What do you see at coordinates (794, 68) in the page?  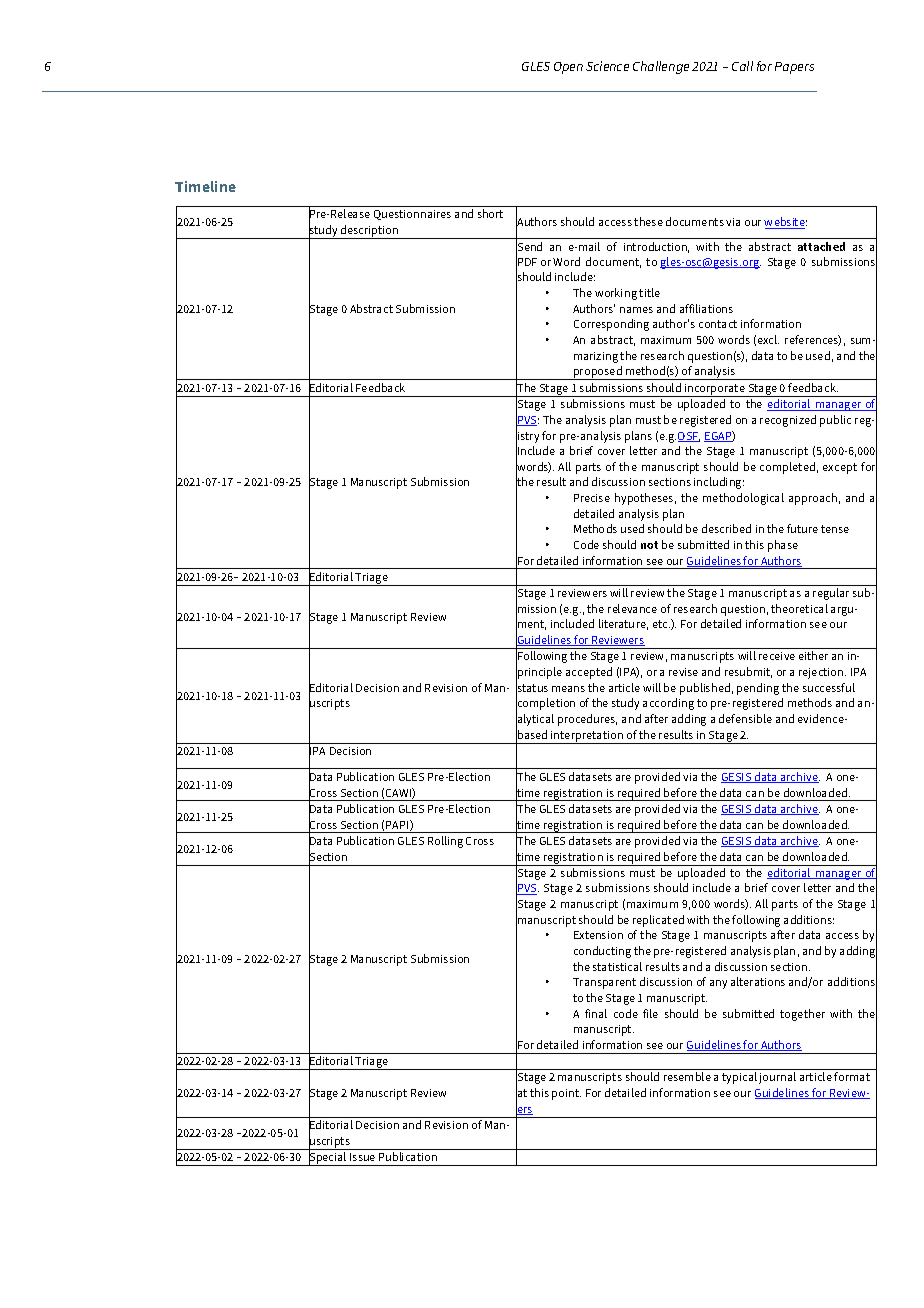 I see `Papers` at bounding box center [794, 68].
